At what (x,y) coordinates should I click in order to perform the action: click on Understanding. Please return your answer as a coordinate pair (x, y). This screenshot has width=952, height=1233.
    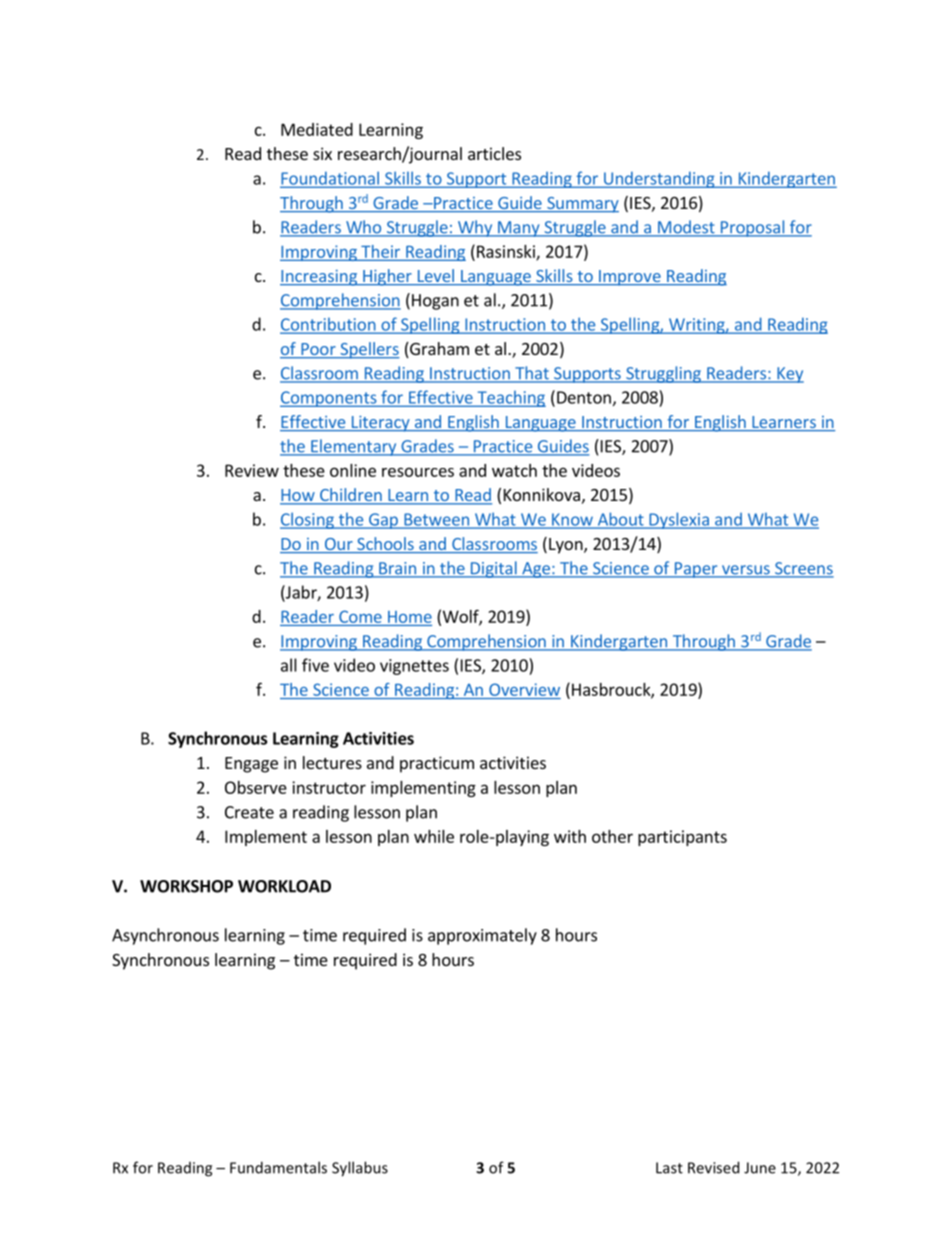
    Looking at the image, I should click on (659, 179).
